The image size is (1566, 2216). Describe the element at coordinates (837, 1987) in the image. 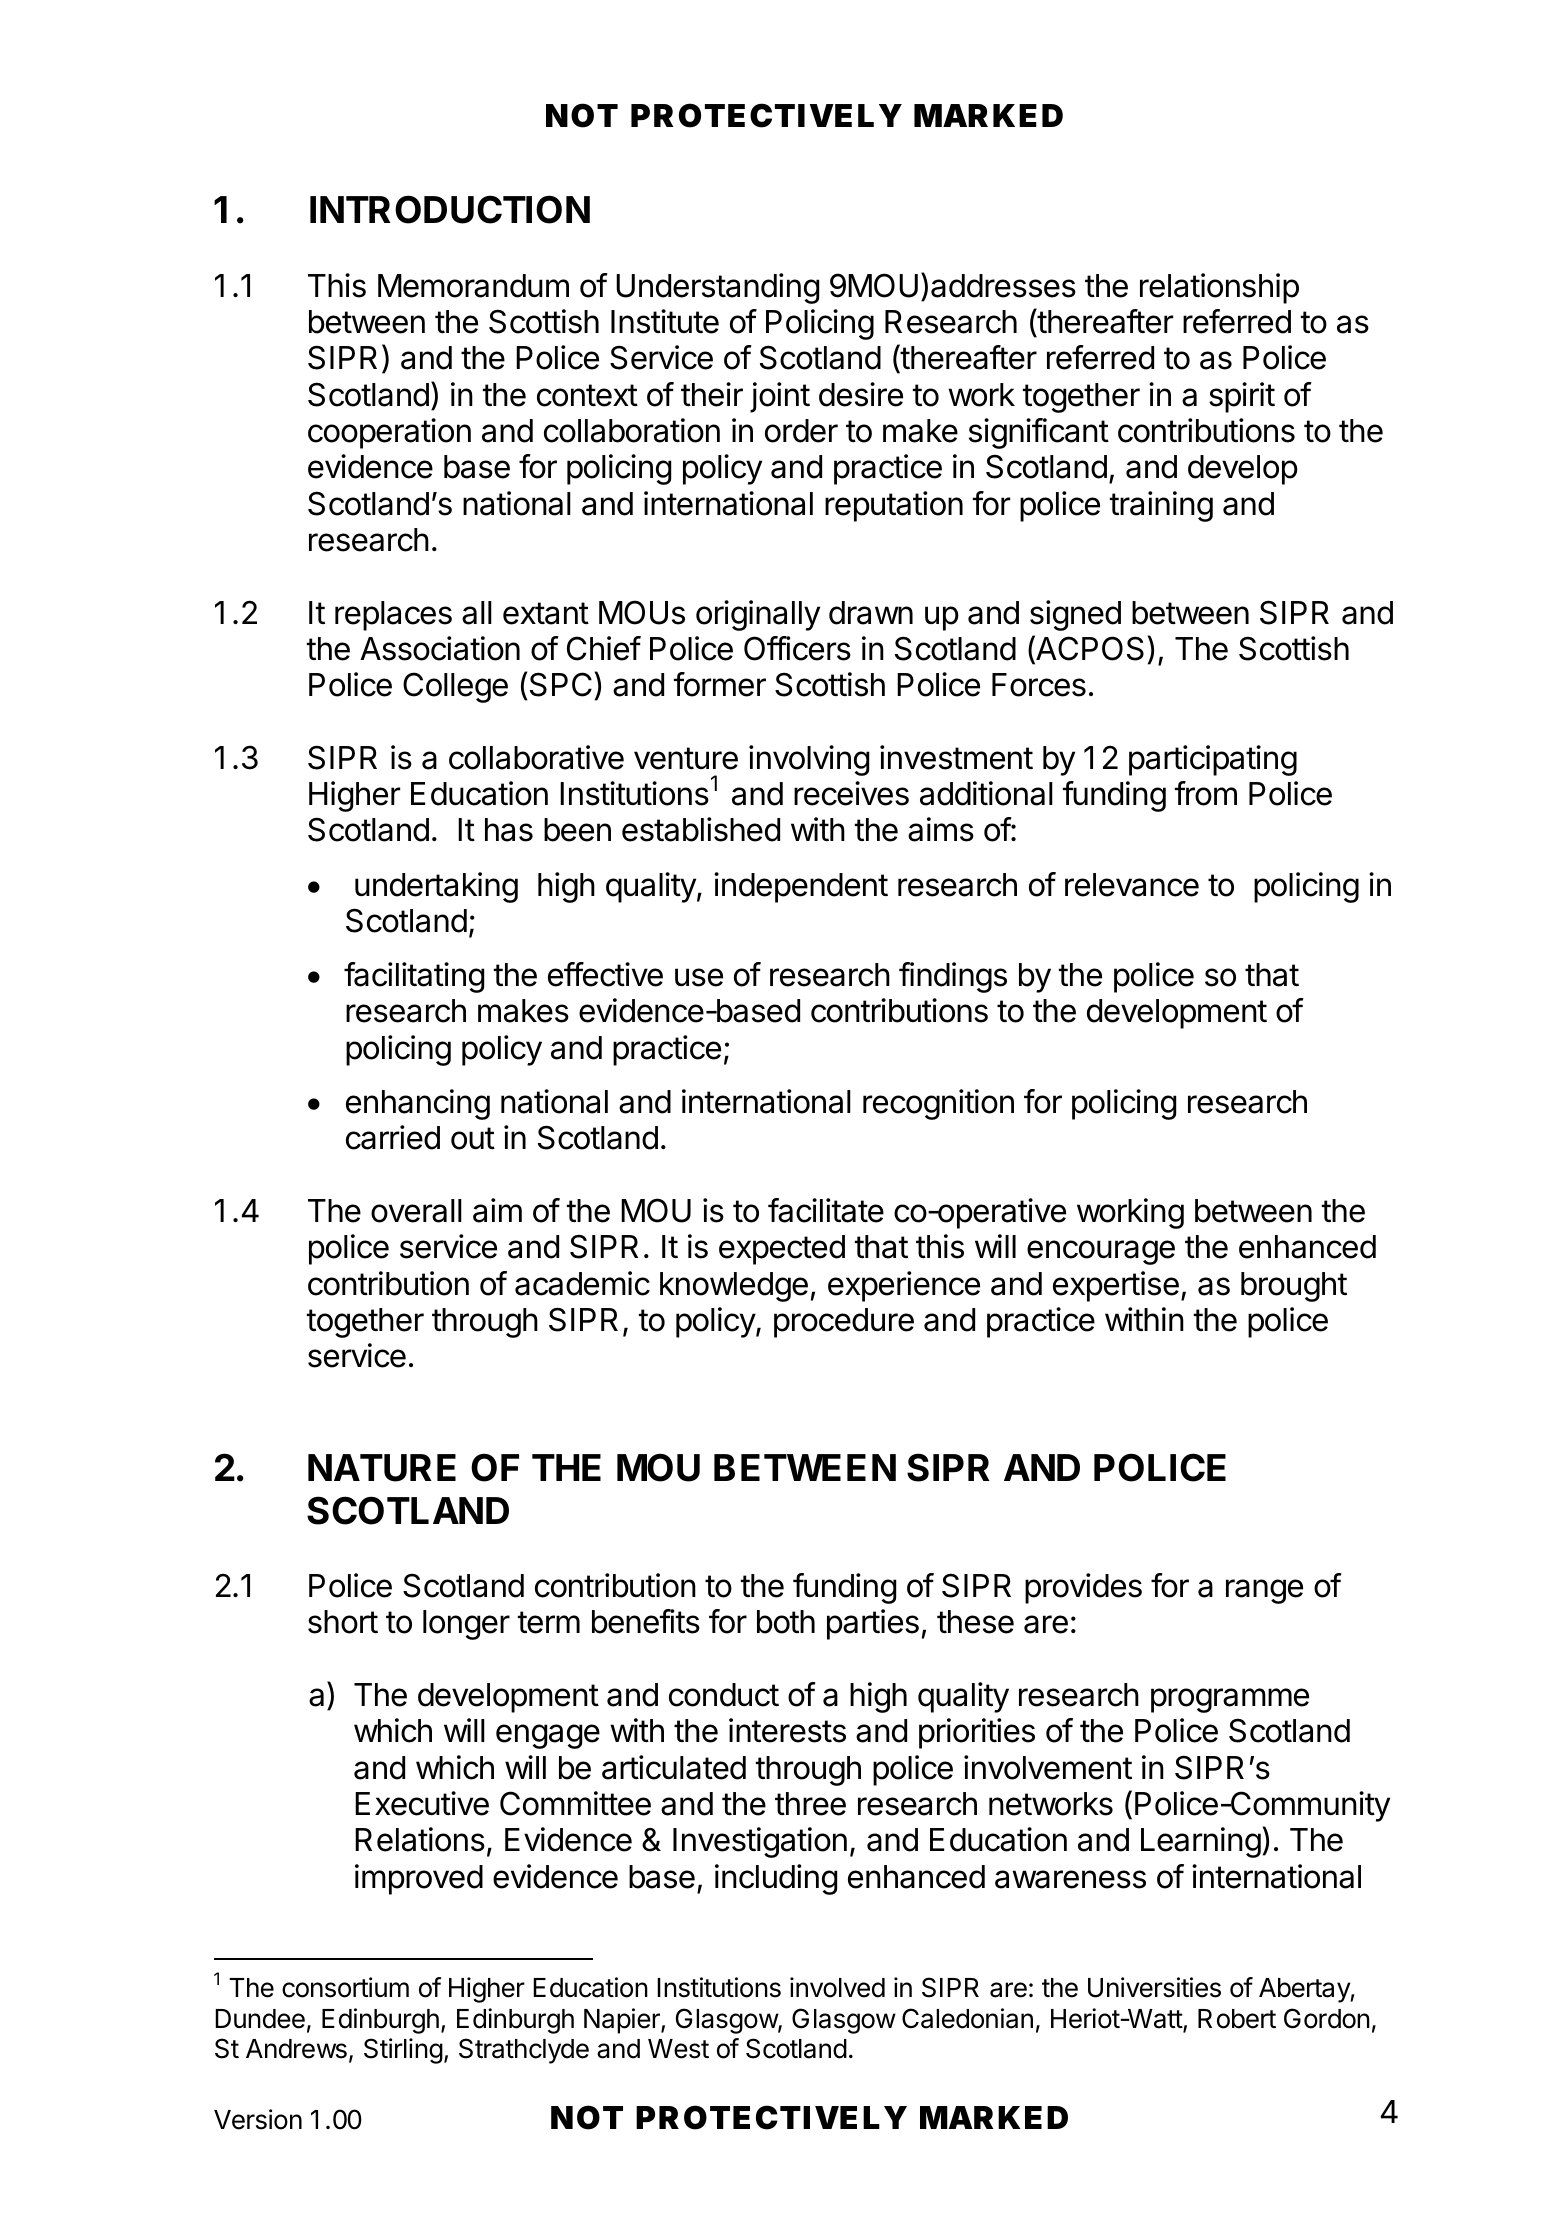

I see `involved` at that location.
